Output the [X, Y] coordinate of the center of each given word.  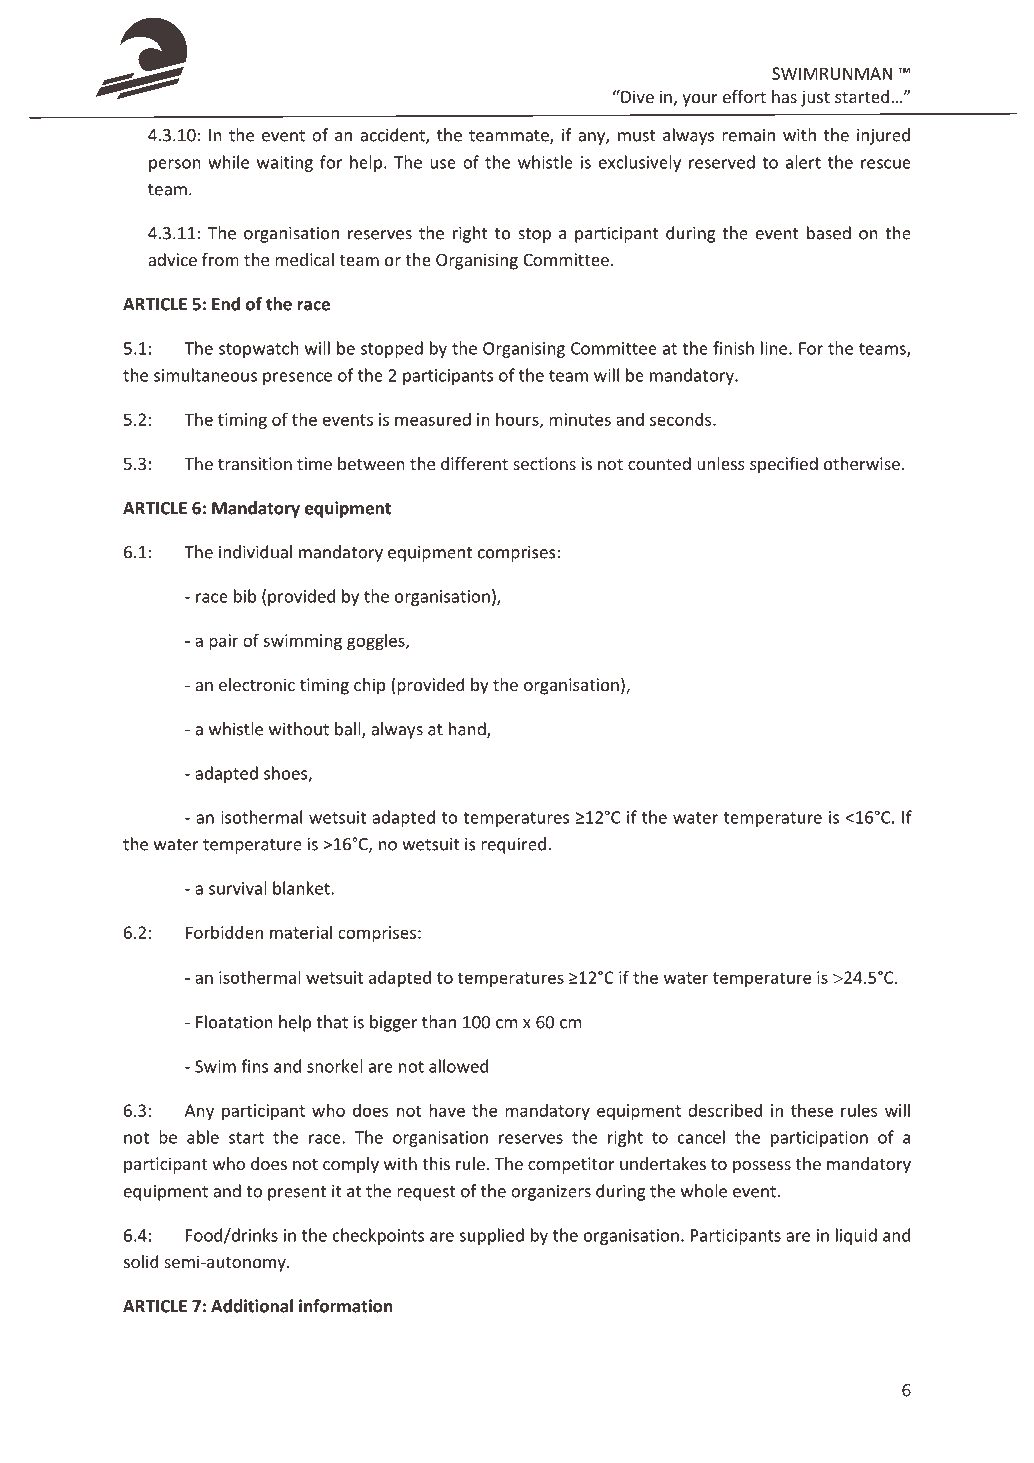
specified [784, 465]
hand [468, 730]
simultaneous [205, 375]
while [228, 162]
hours [518, 420]
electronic [257, 684]
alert [803, 162]
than [439, 1022]
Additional [252, 1306]
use [443, 164]
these [812, 1110]
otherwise [862, 463]
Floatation [234, 1022]
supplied [492, 1236]
